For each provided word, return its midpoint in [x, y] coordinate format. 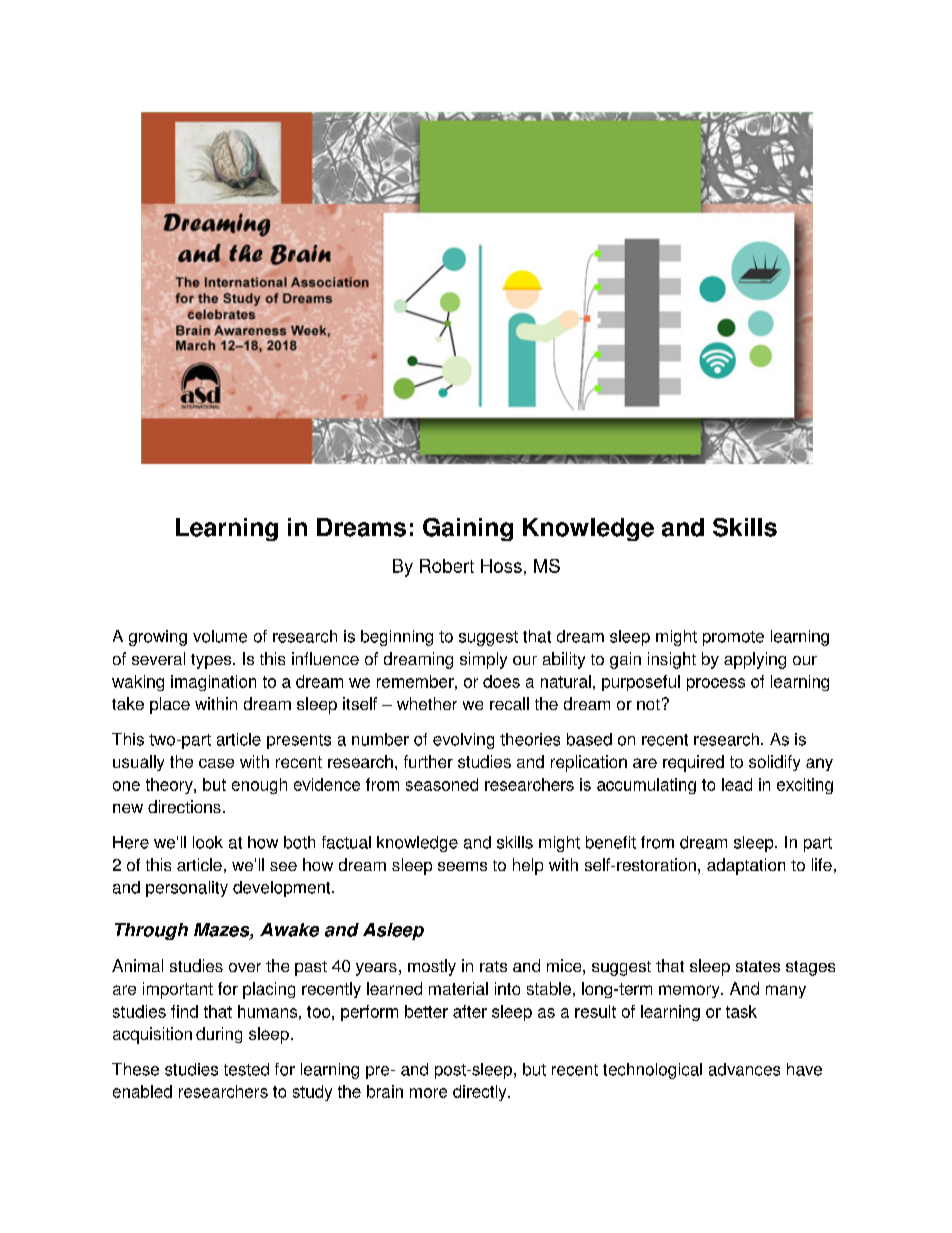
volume [220, 636]
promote [733, 638]
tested [246, 1069]
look [208, 842]
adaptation [746, 866]
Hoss [501, 566]
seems [462, 866]
